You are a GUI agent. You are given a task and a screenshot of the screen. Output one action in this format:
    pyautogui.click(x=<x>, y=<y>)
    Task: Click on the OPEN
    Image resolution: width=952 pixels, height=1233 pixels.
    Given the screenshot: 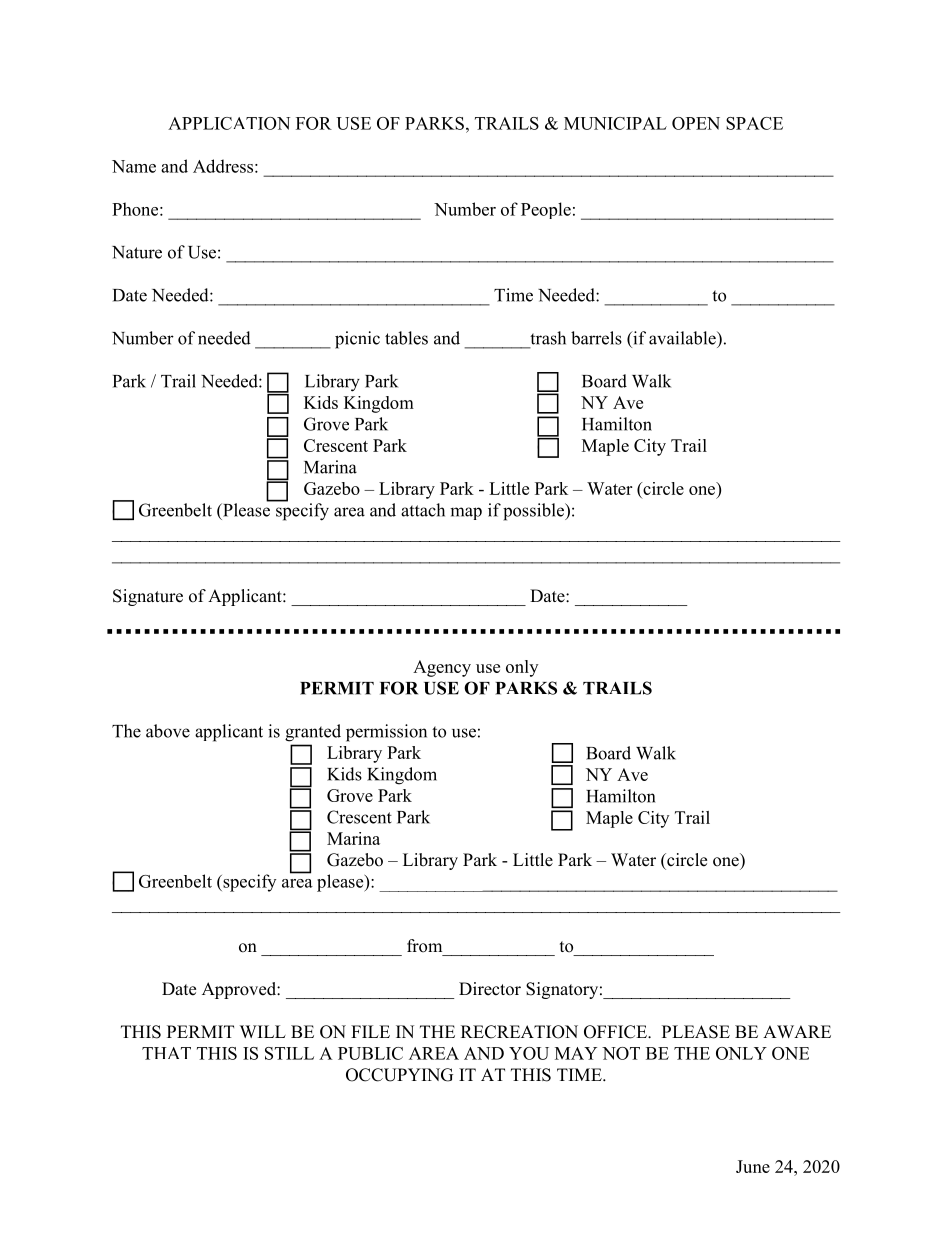 What is the action you would take?
    pyautogui.click(x=696, y=123)
